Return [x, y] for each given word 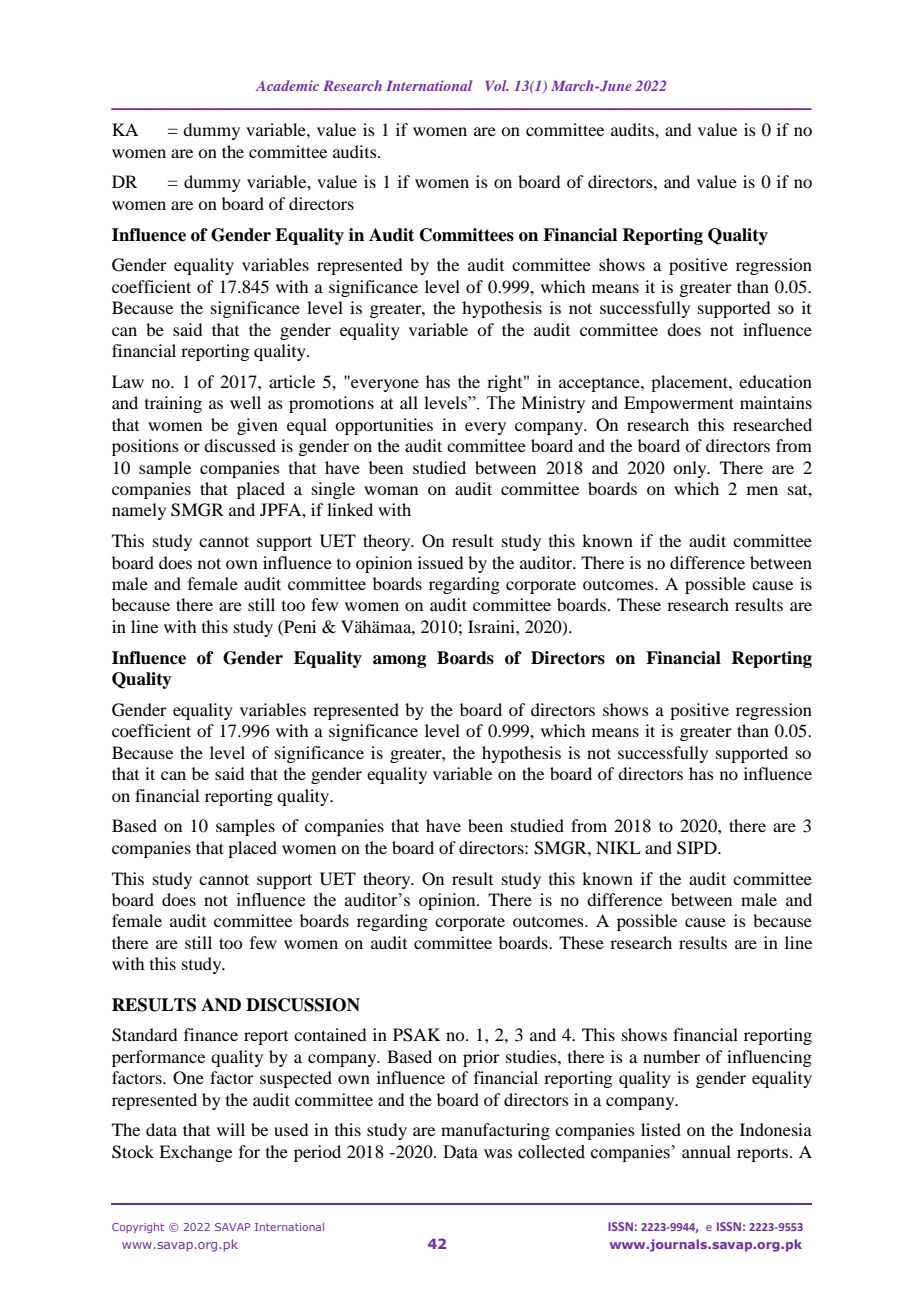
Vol [497, 85]
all [409, 402]
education [775, 381]
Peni [299, 628]
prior [481, 1058]
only [691, 469]
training [173, 404]
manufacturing [495, 1131]
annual [706, 1151]
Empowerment [679, 404]
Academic [287, 85]
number [671, 1056]
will [231, 1129]
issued [440, 562]
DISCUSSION [303, 1005]
